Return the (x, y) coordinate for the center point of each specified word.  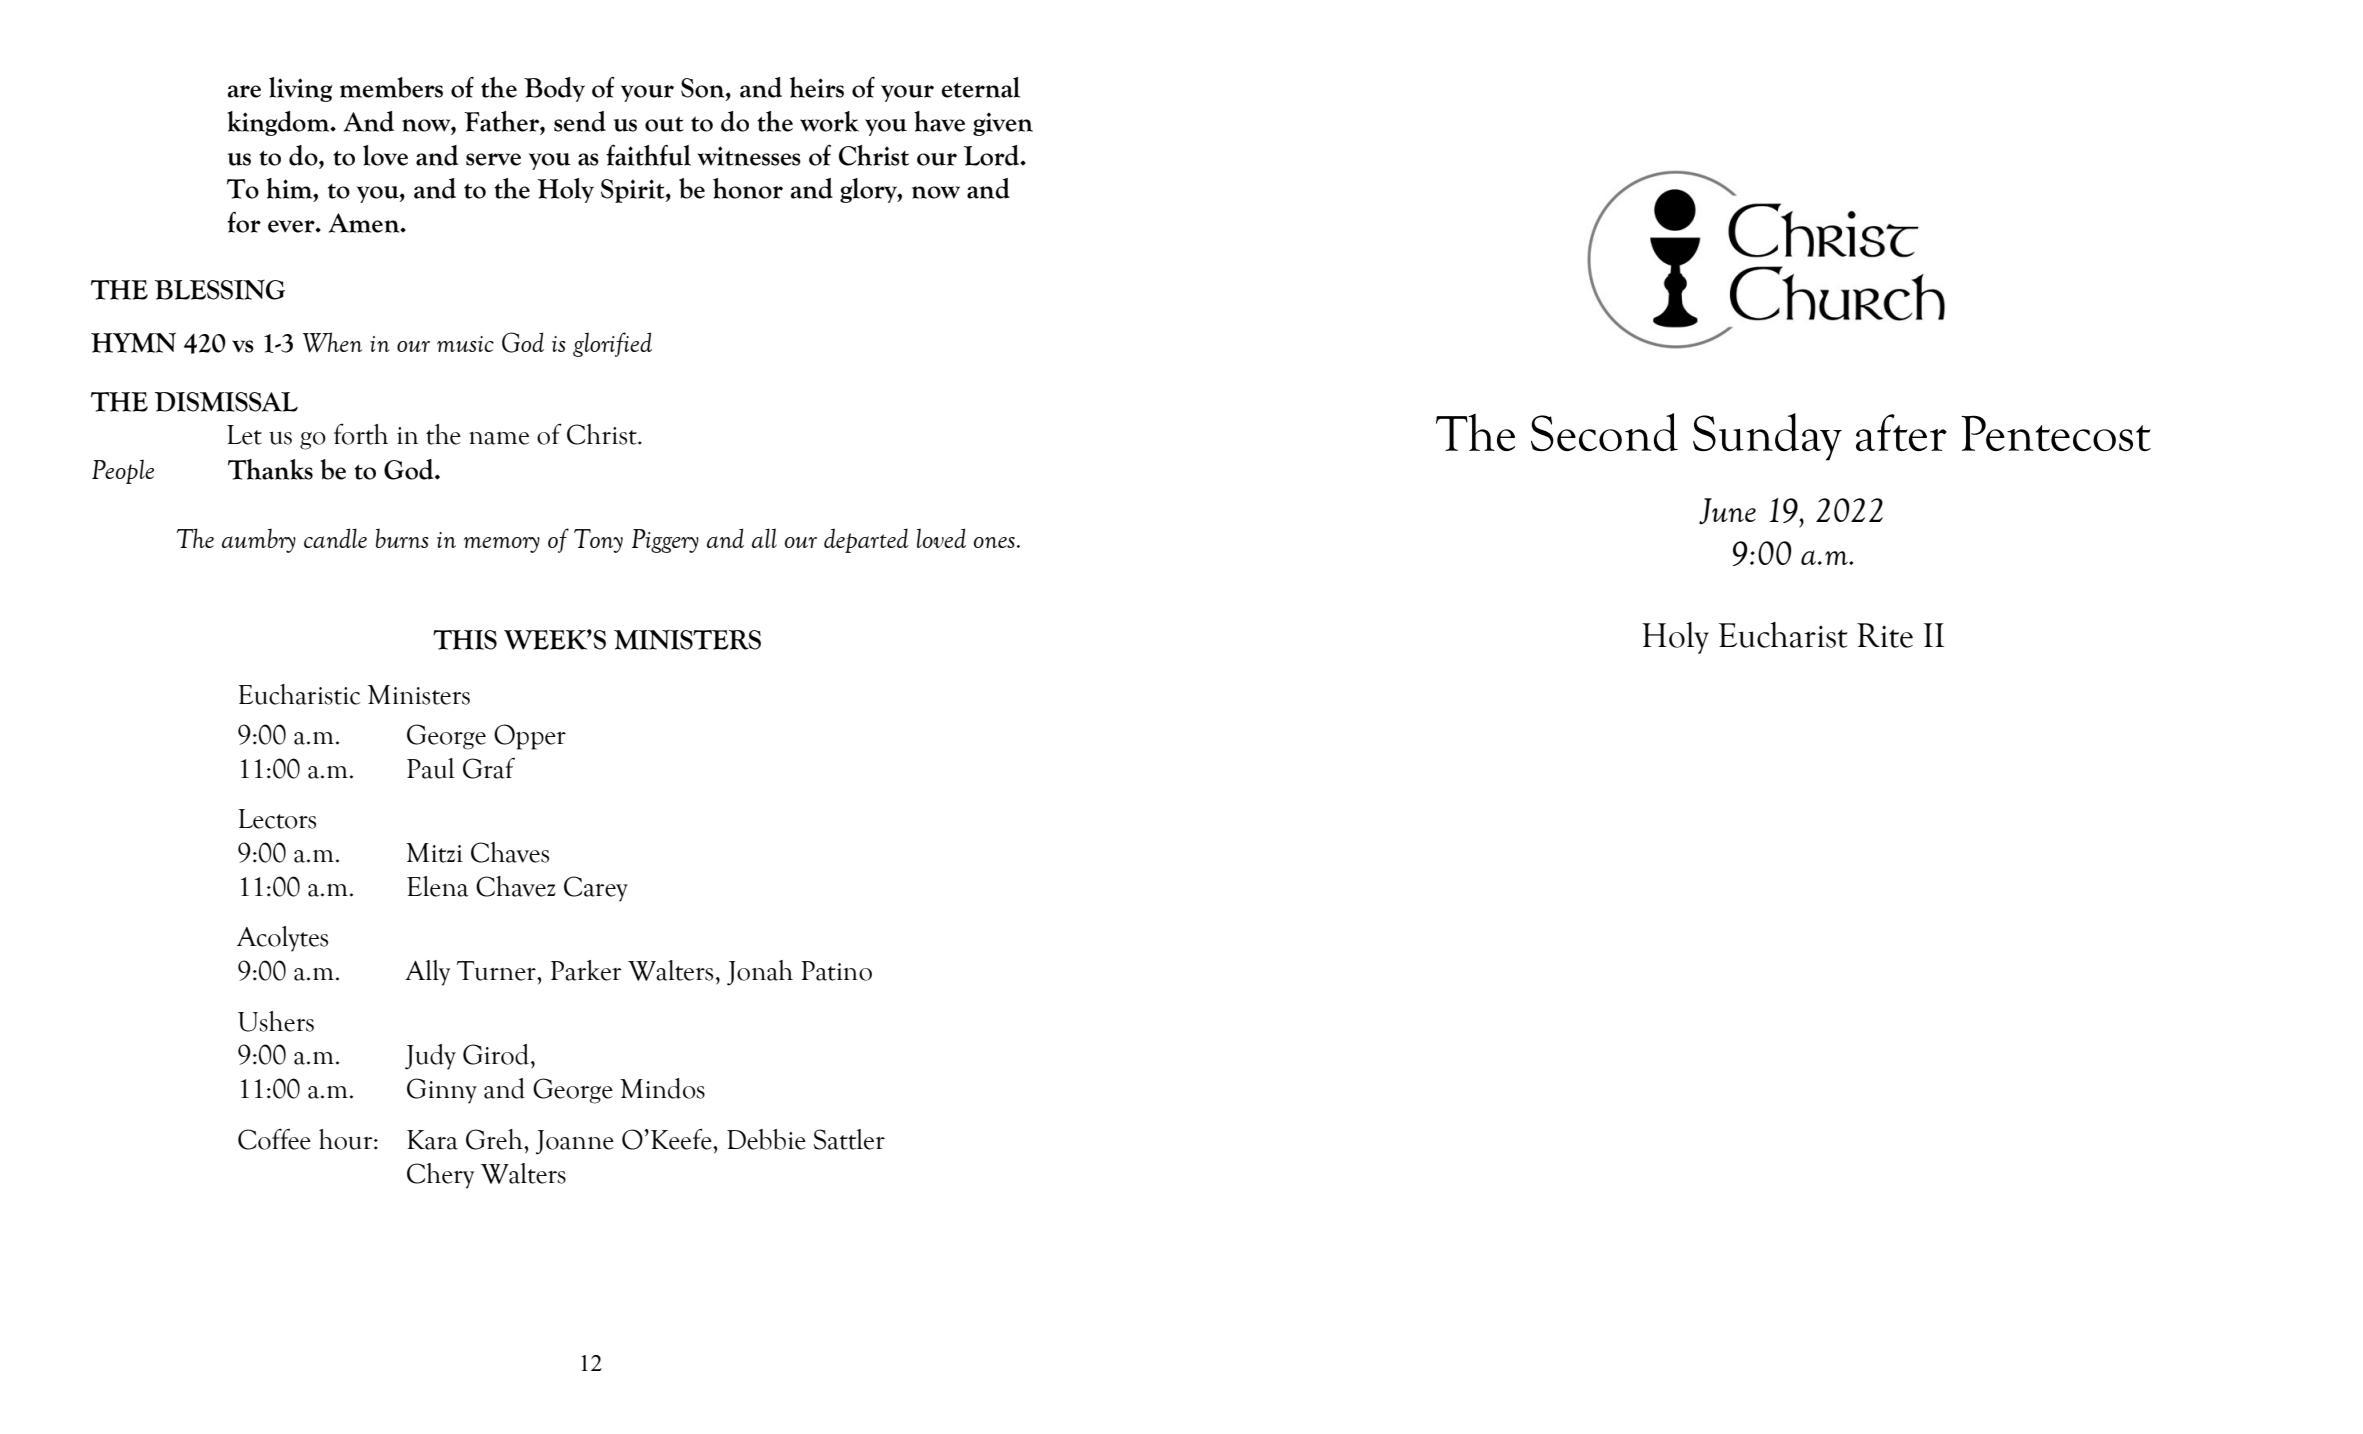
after (1901, 432)
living (300, 89)
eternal (980, 87)
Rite (1885, 635)
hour (347, 1139)
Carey (596, 889)
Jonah (760, 973)
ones (994, 542)
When (332, 342)
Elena (438, 886)
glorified (612, 344)
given (1003, 124)
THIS (465, 640)
